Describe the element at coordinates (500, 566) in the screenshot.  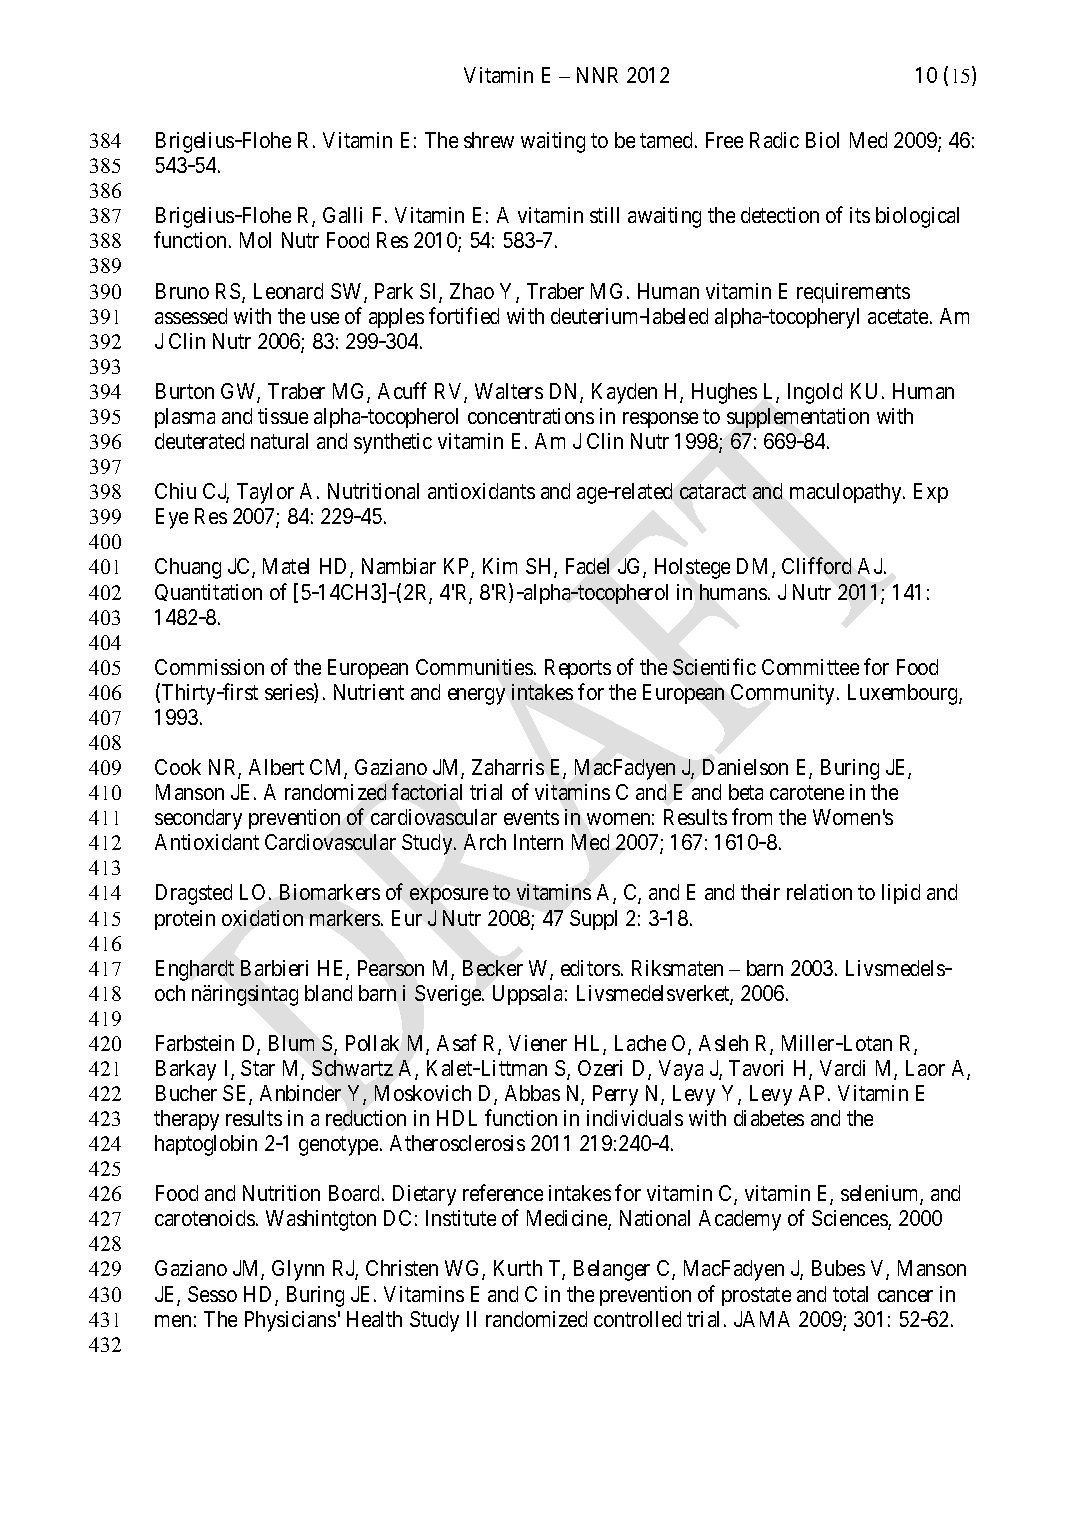
I see `Kim` at that location.
